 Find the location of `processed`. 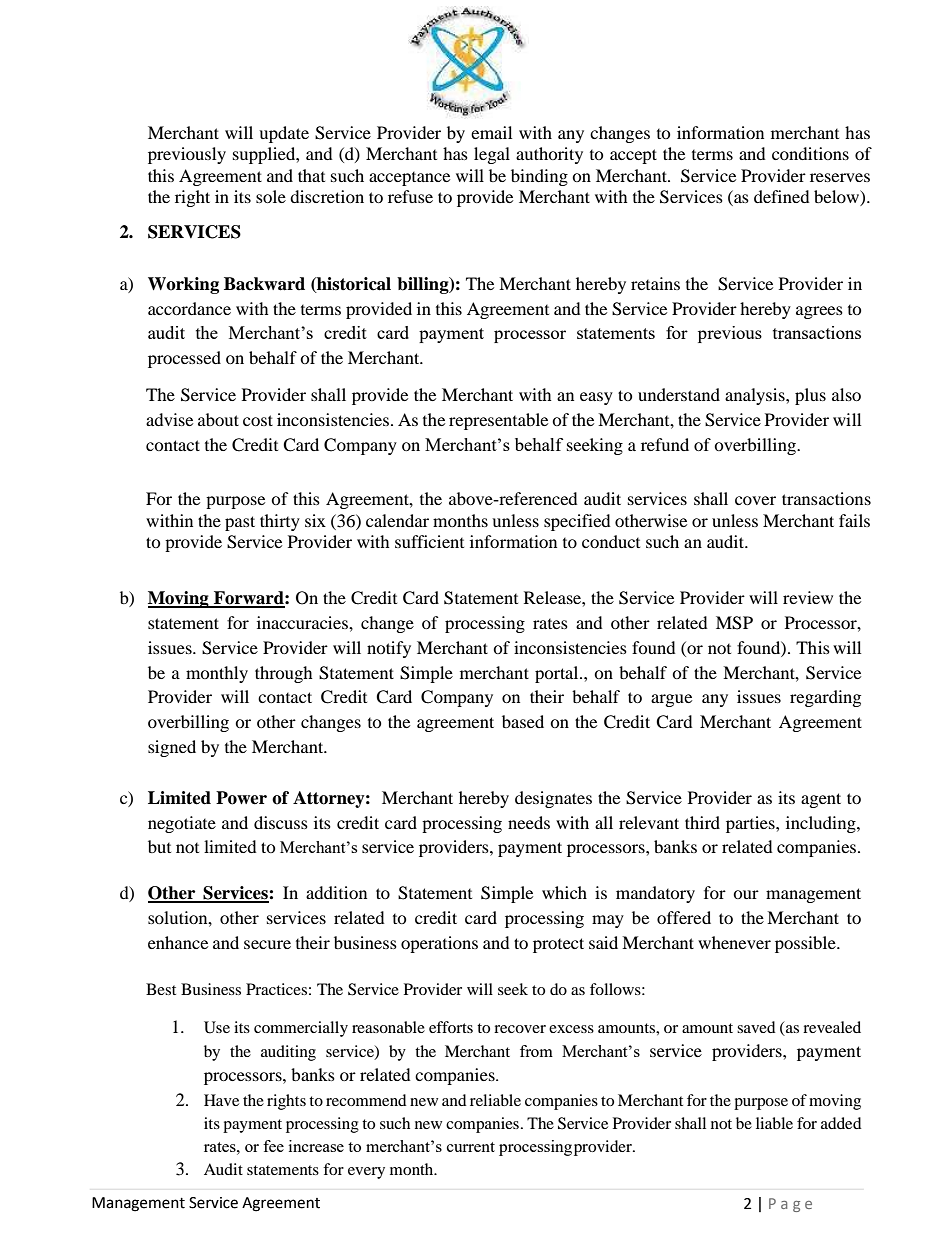

processed is located at coordinates (184, 359).
